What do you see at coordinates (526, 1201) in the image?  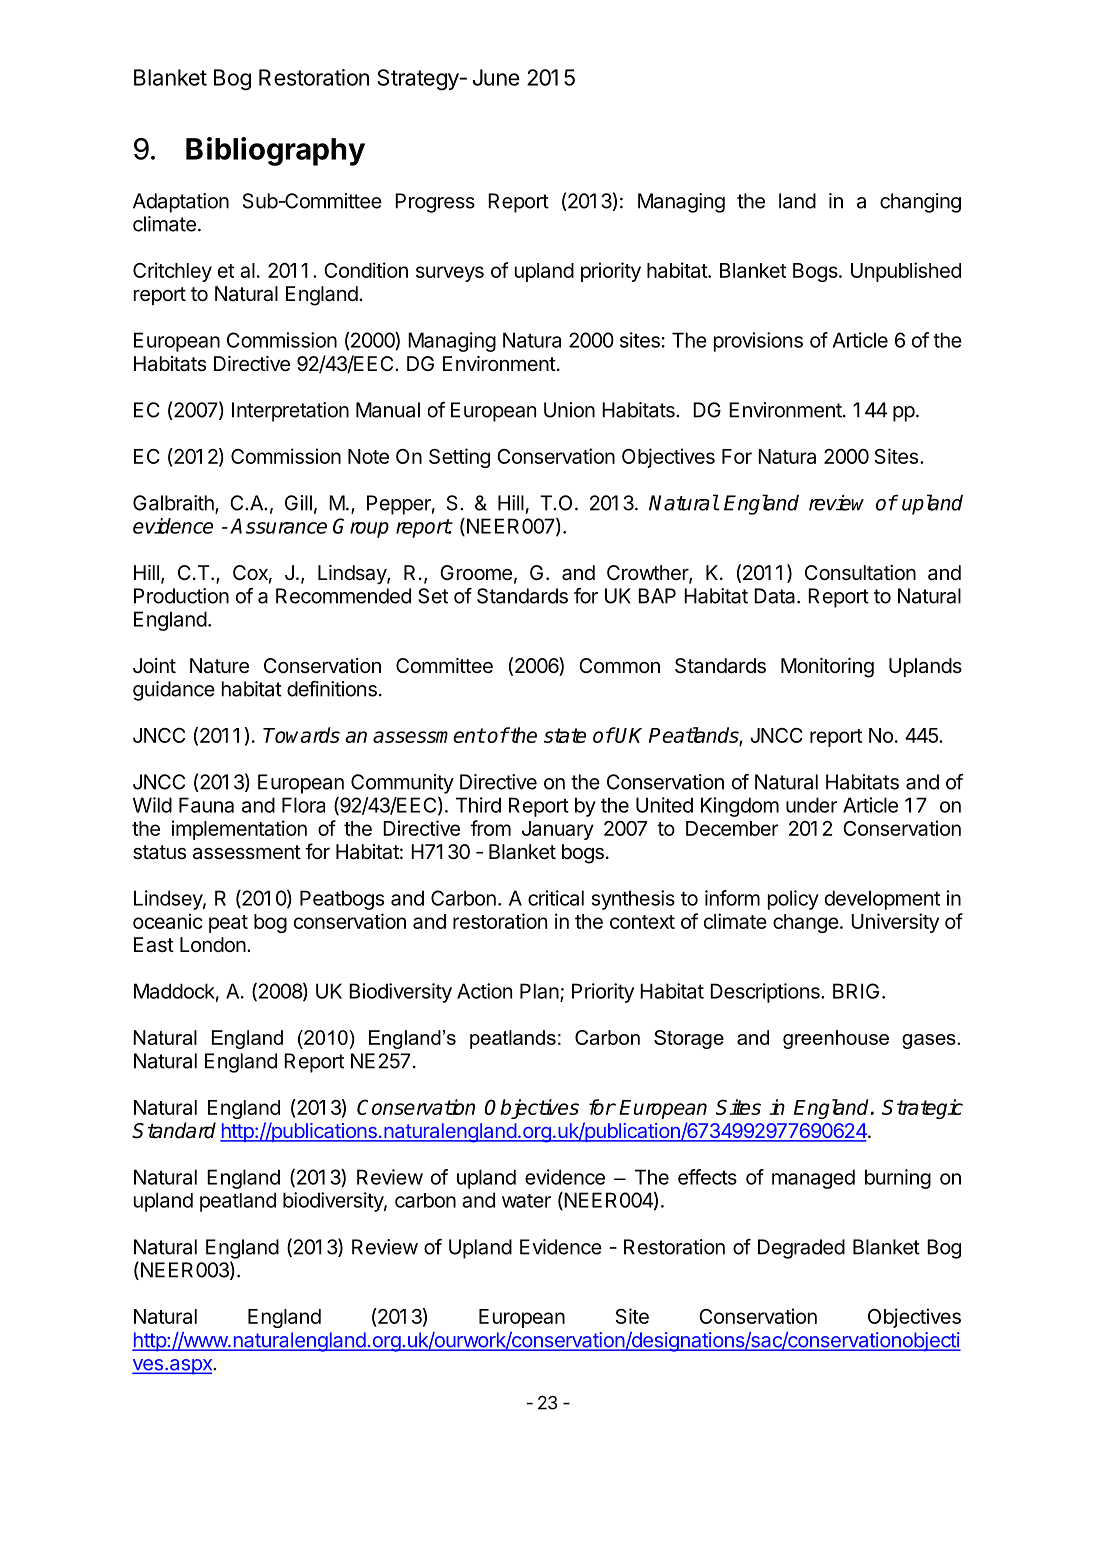 I see `water` at bounding box center [526, 1201].
